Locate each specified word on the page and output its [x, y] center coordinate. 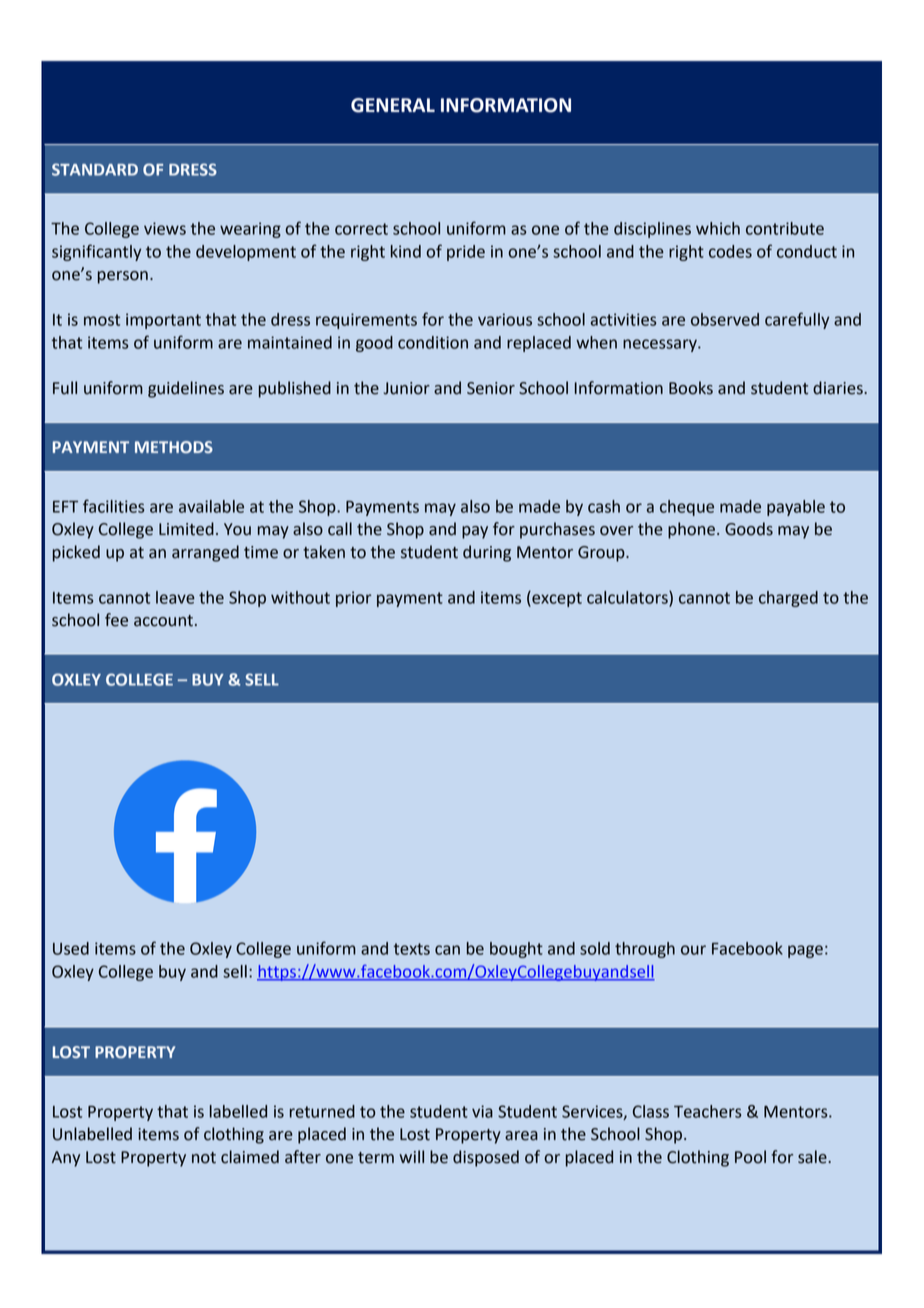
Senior [491, 388]
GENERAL [393, 105]
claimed [250, 1157]
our [693, 950]
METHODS [174, 447]
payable [796, 508]
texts [412, 949]
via [482, 1111]
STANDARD [95, 169]
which [718, 228]
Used [71, 948]
